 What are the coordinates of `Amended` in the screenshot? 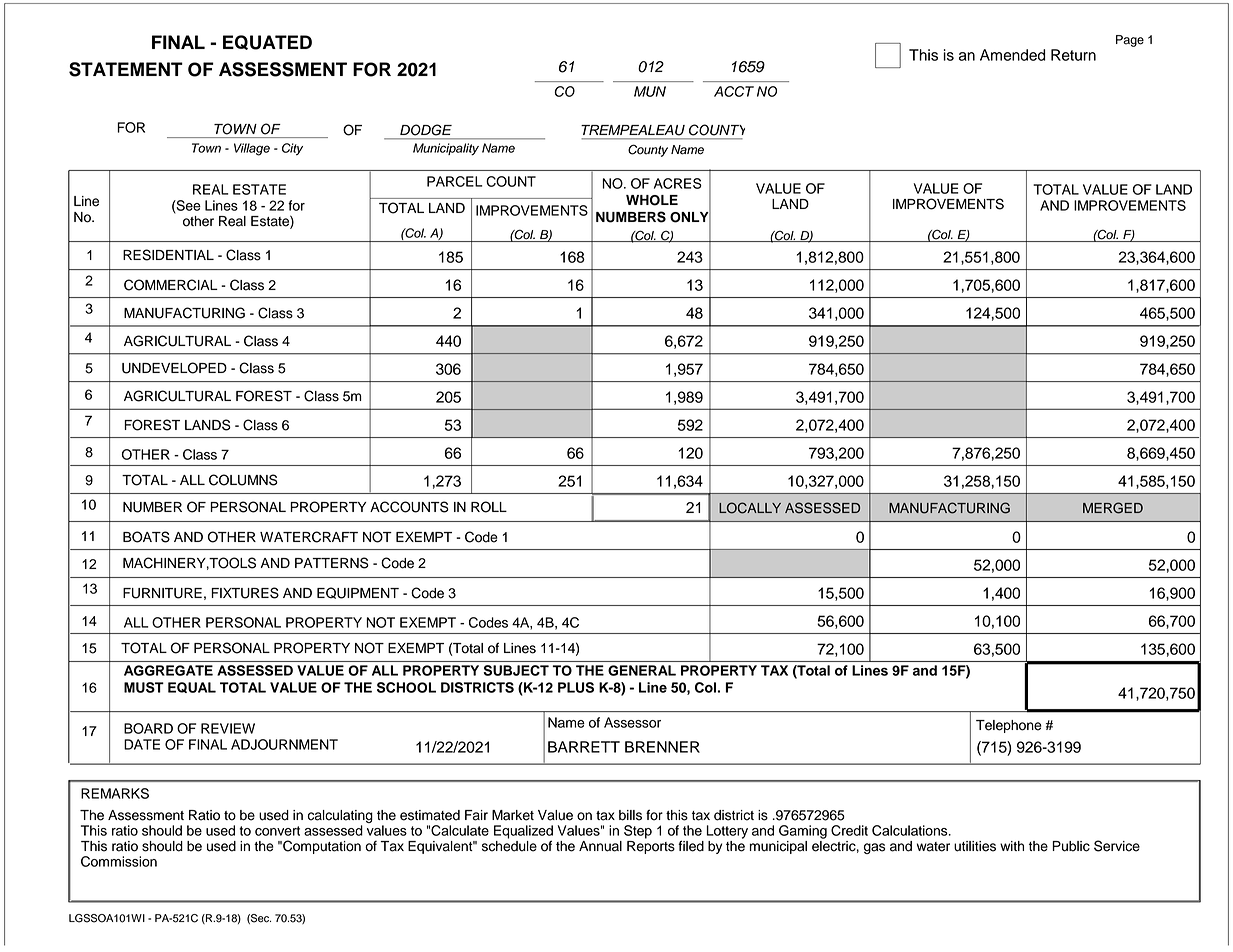 It's located at (1013, 55).
